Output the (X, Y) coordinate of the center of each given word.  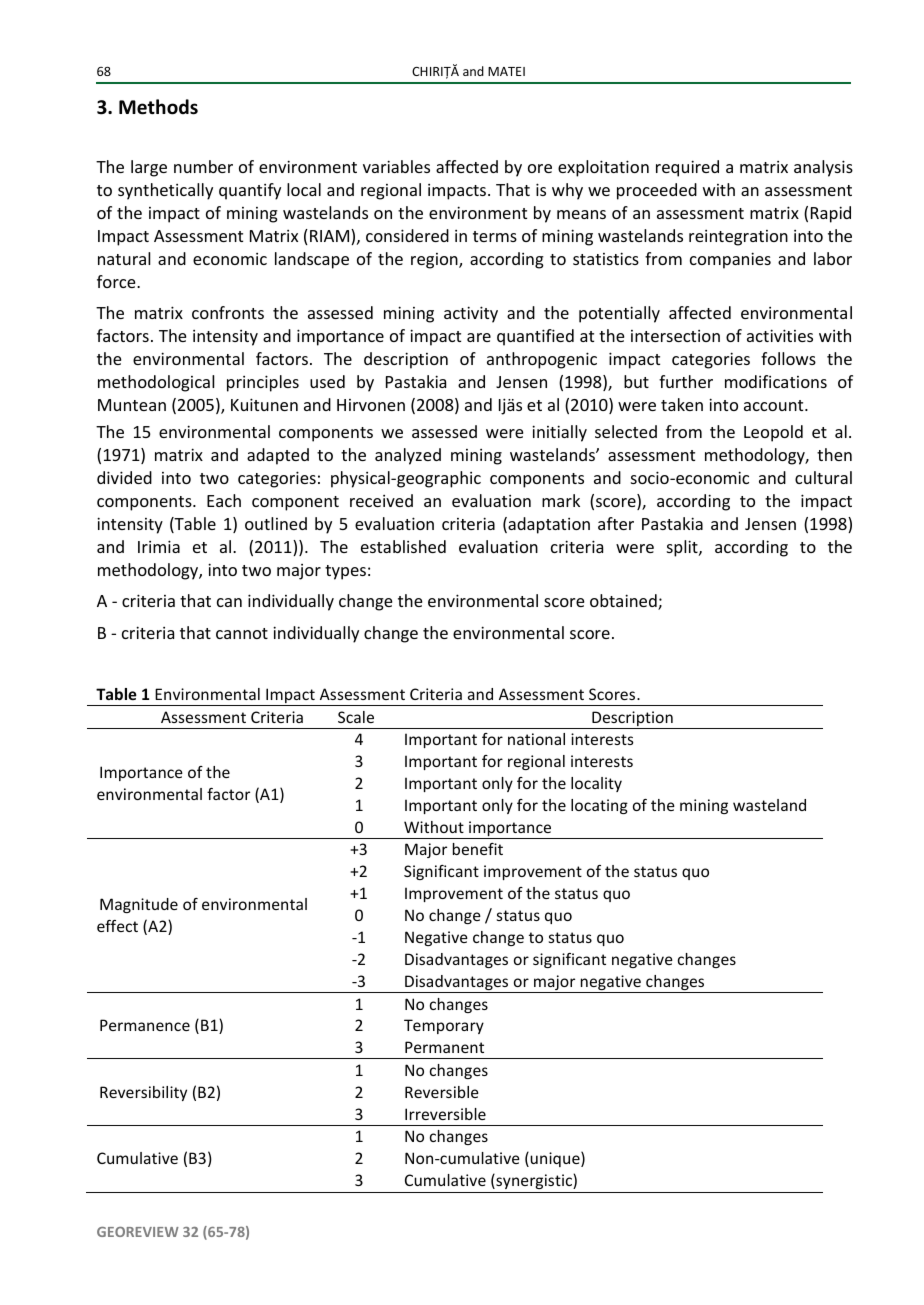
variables (396, 166)
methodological (156, 383)
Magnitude (139, 905)
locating (599, 806)
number (203, 166)
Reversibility (143, 1093)
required (687, 168)
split (683, 548)
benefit (478, 849)
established (403, 546)
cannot (242, 633)
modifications (776, 381)
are (479, 337)
